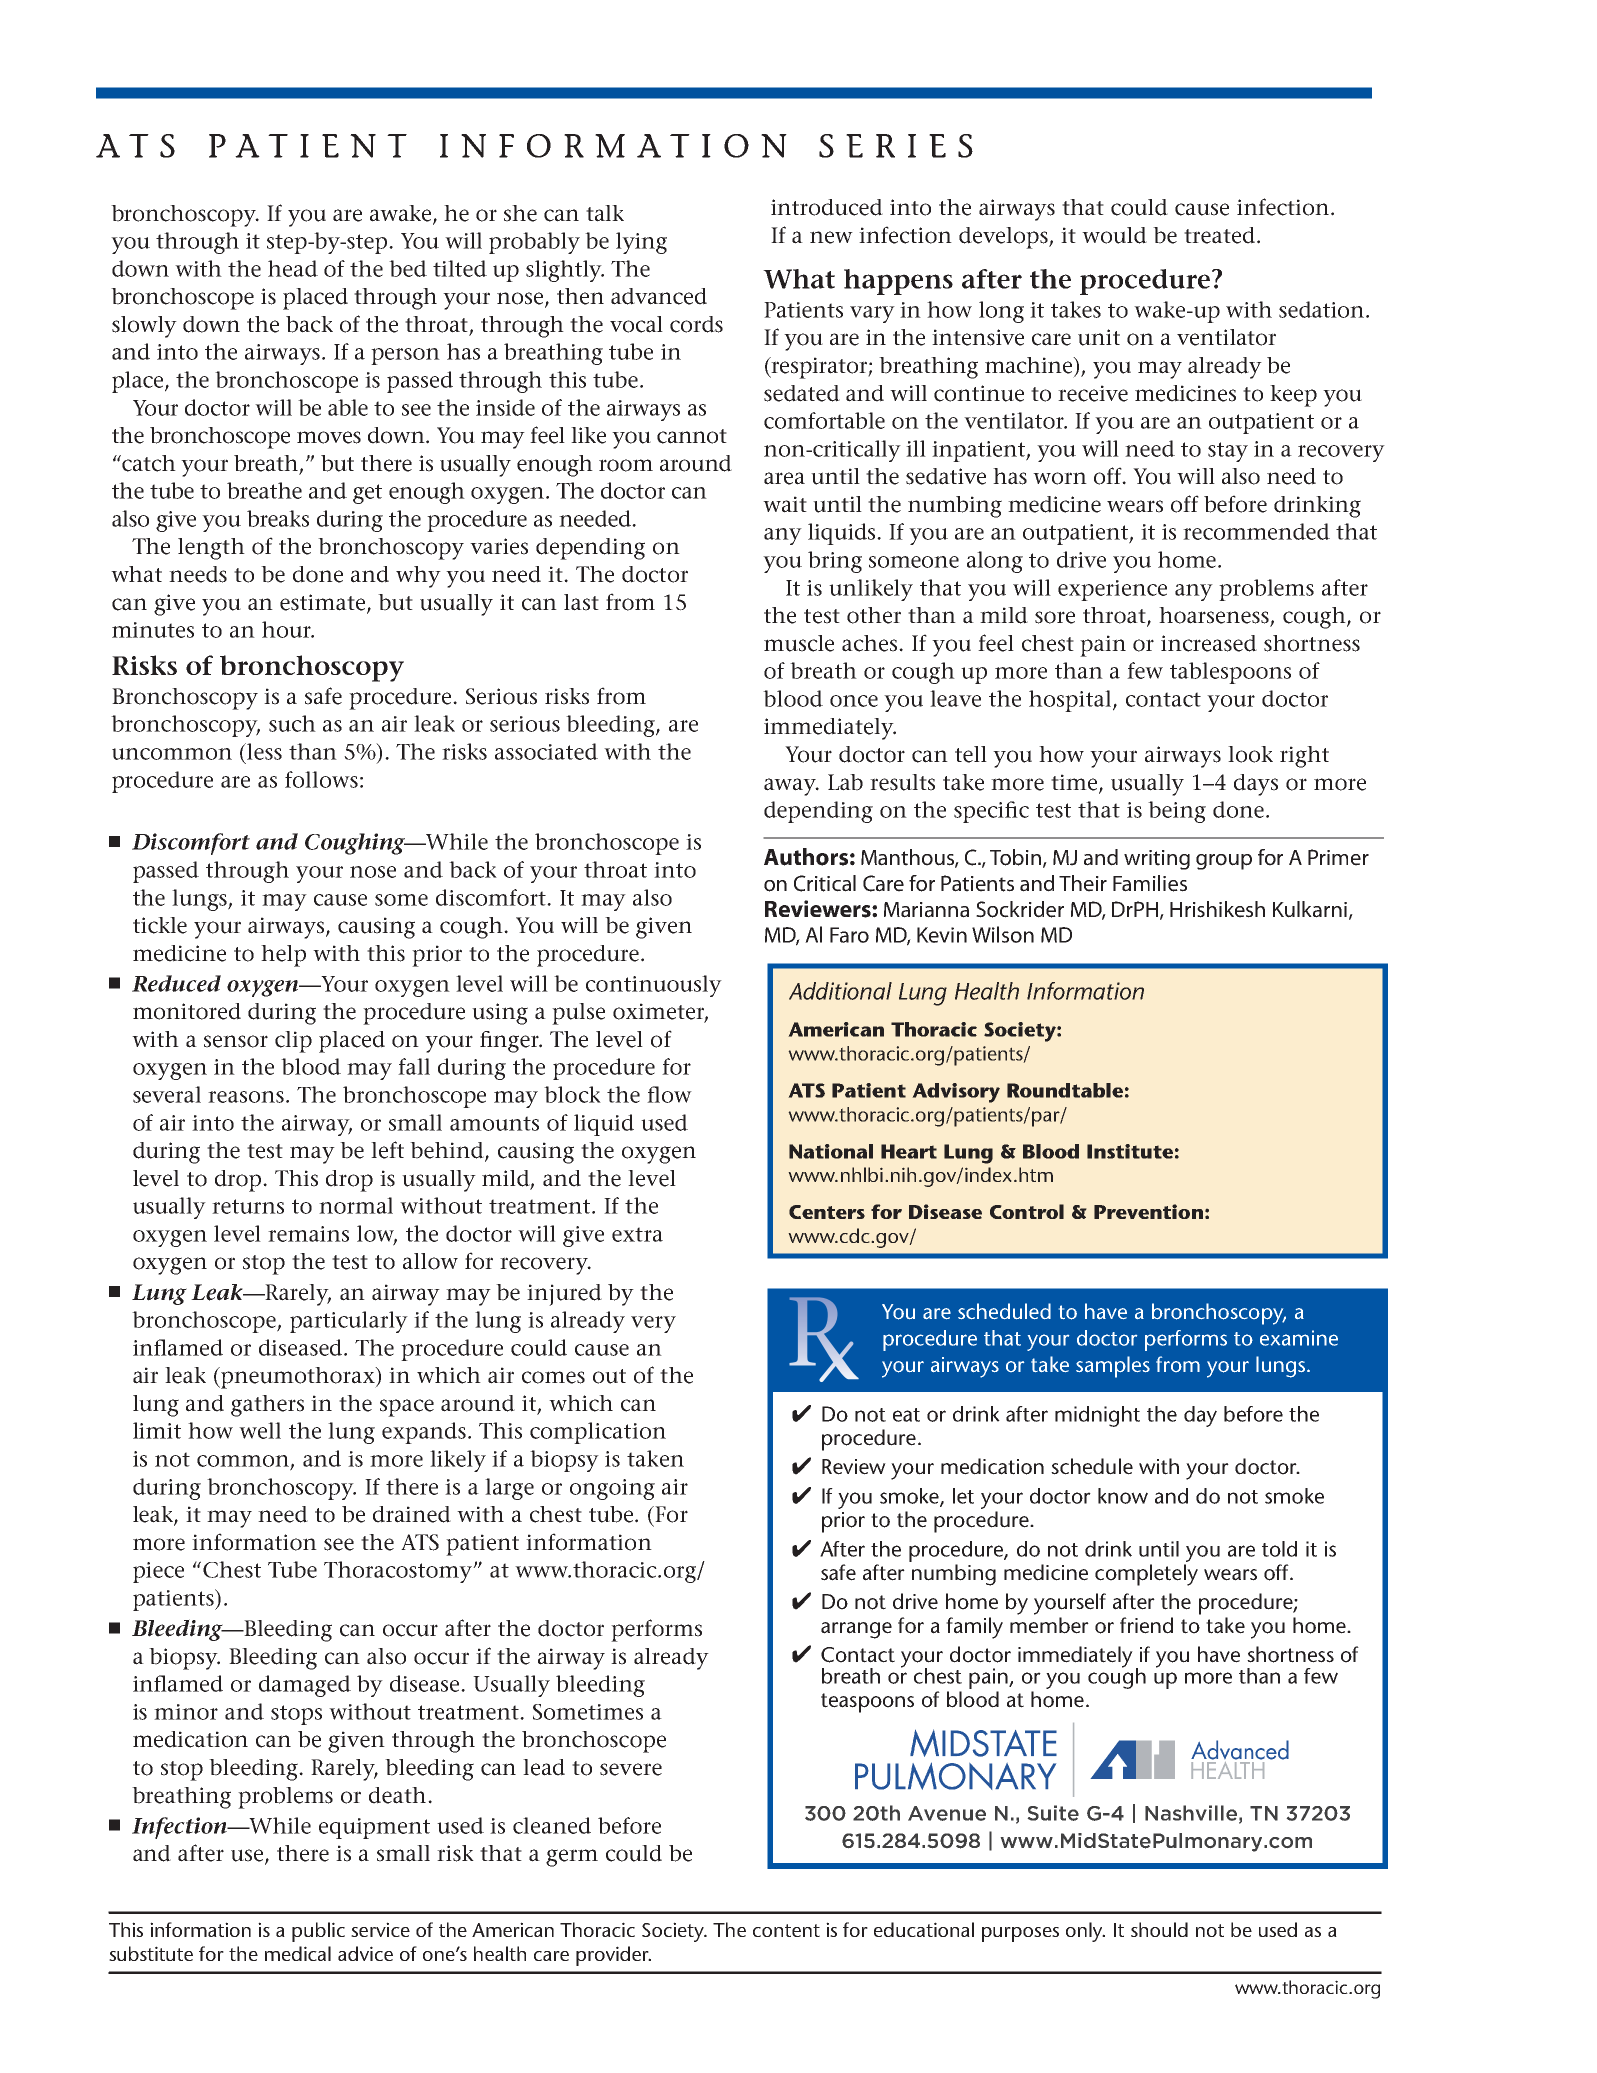 This screenshot has height=2073, width=1597. Describe the element at coordinates (1219, 235) in the screenshot. I see `treated` at that location.
